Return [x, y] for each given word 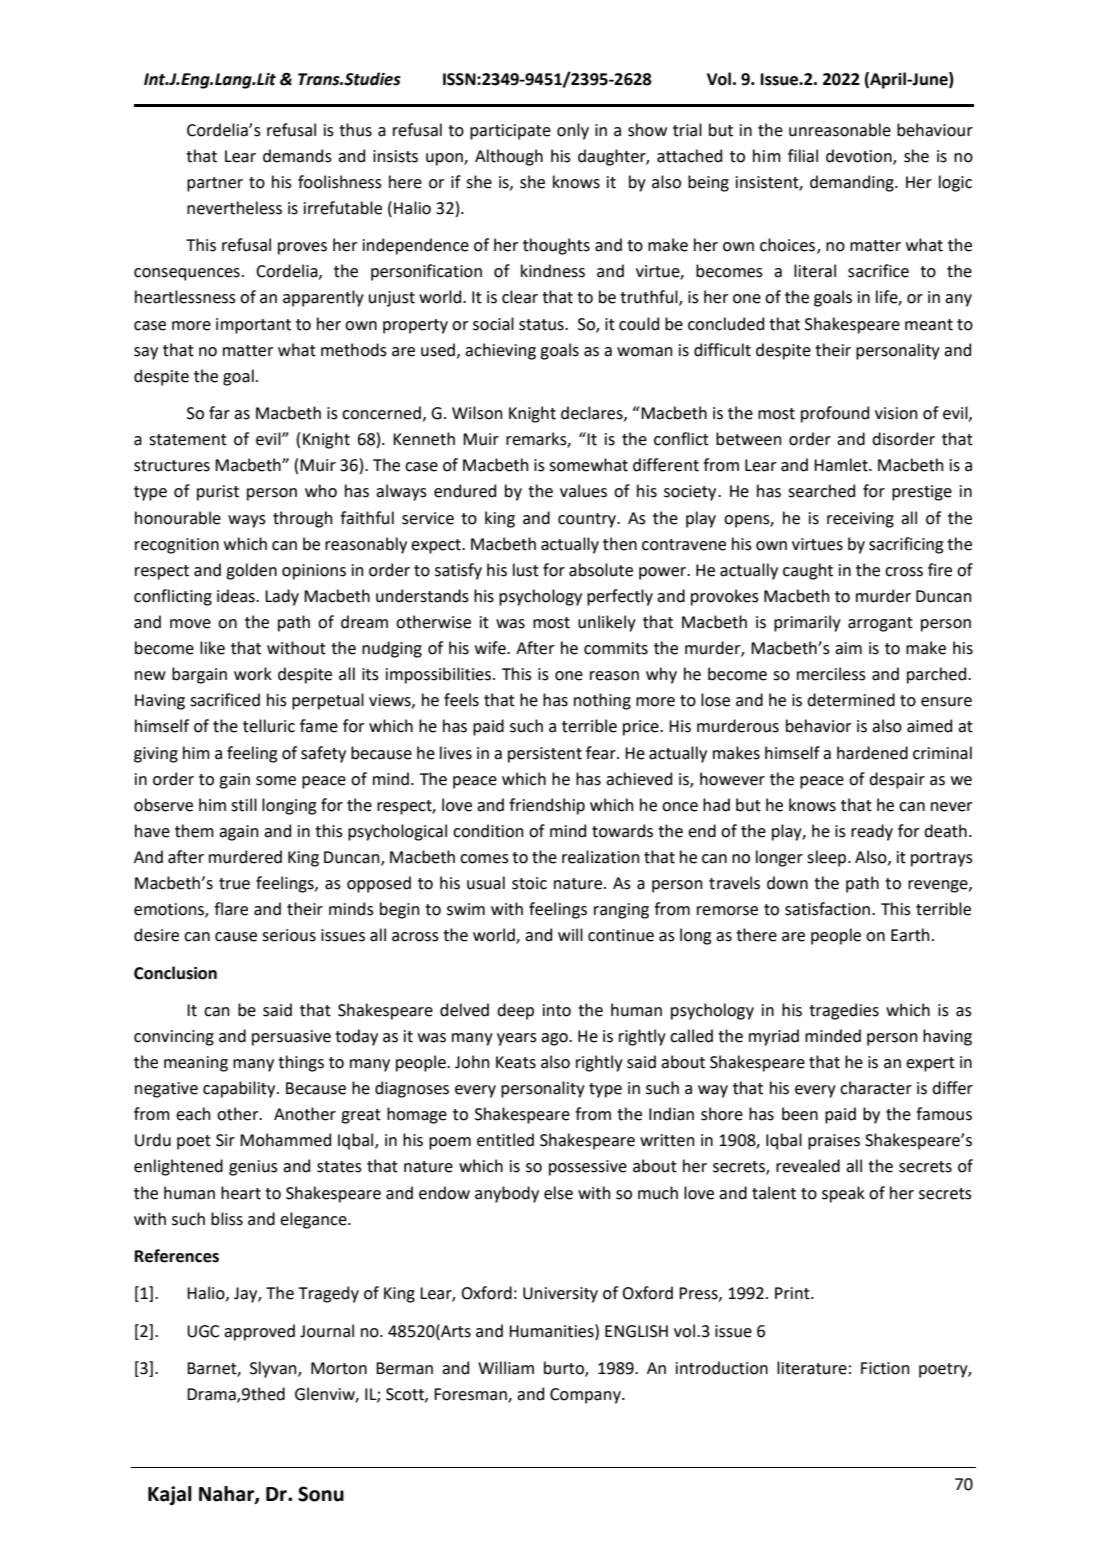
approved [259, 1332]
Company [586, 1396]
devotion [860, 156]
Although [509, 157]
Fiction [885, 1368]
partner [215, 184]
